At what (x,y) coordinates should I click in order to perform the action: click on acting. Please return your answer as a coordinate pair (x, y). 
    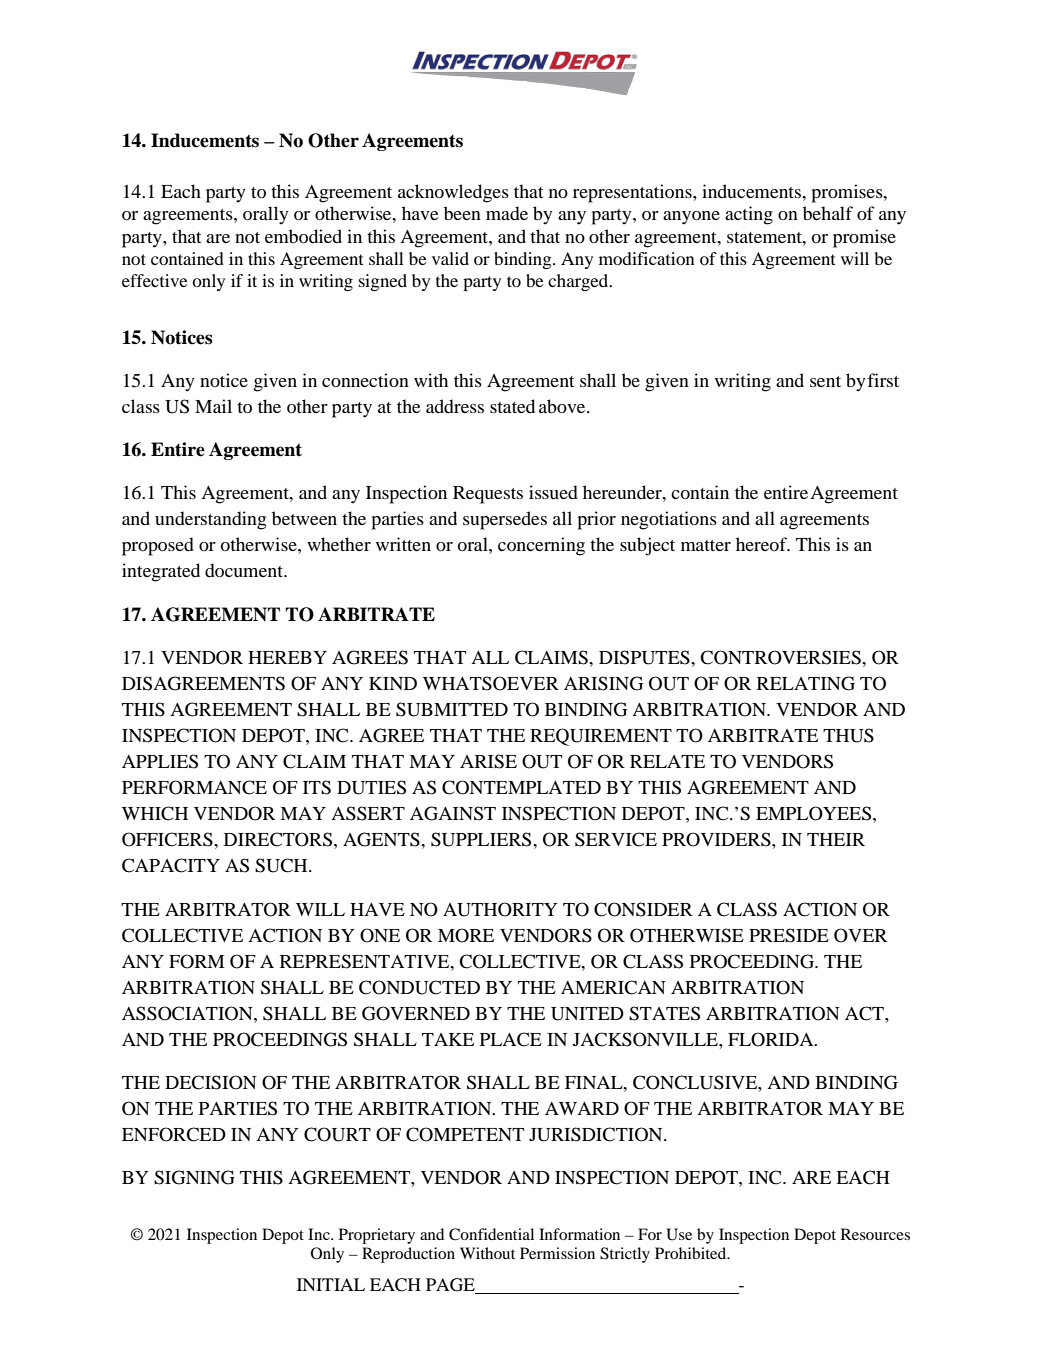
    Looking at the image, I should click on (749, 215).
